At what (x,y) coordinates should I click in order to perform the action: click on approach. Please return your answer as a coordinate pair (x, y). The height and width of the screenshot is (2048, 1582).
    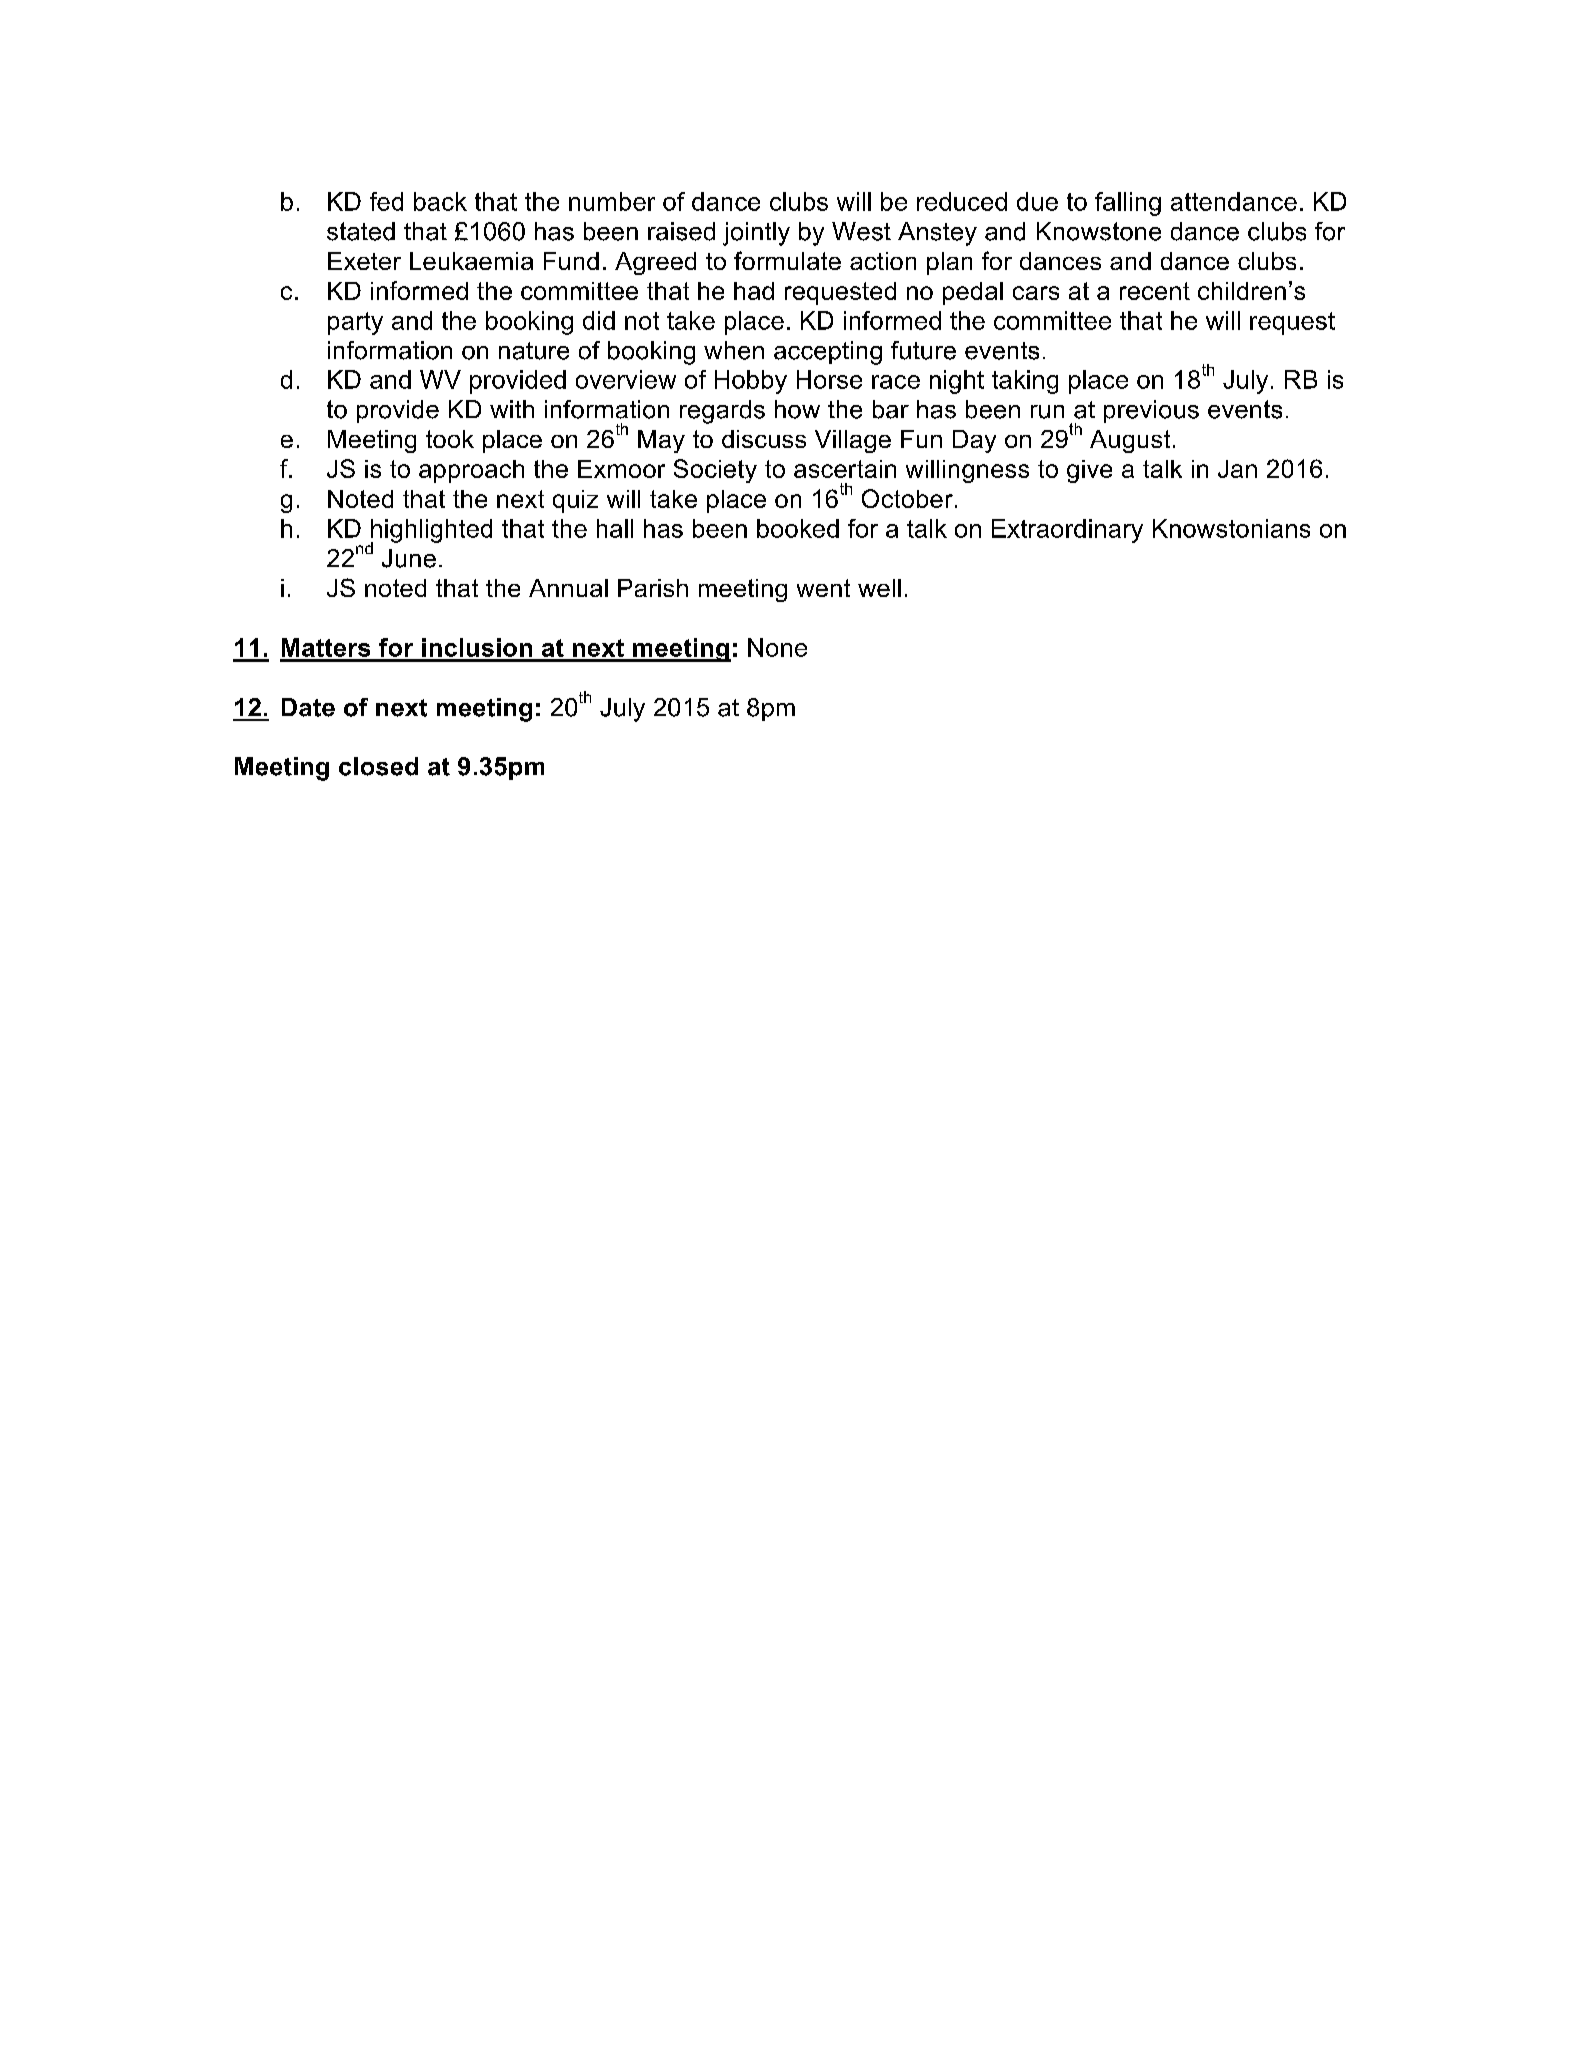
    Looking at the image, I should click on (471, 471).
